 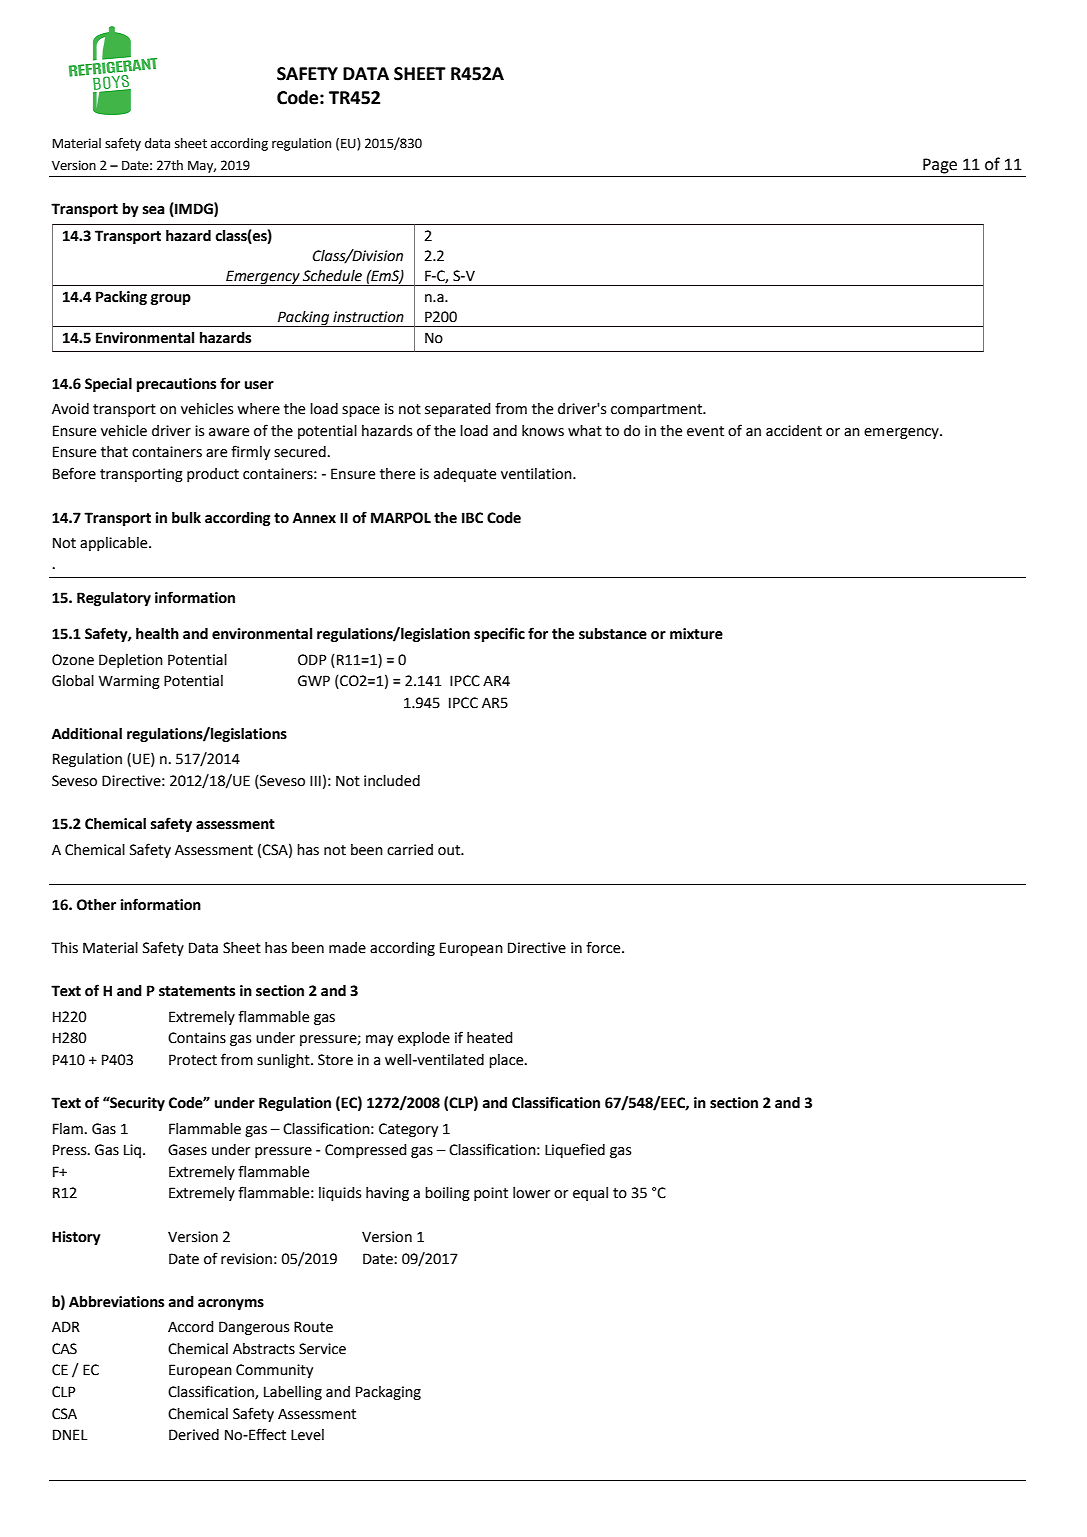 What do you see at coordinates (194, 1435) in the screenshot?
I see `Derived` at bounding box center [194, 1435].
